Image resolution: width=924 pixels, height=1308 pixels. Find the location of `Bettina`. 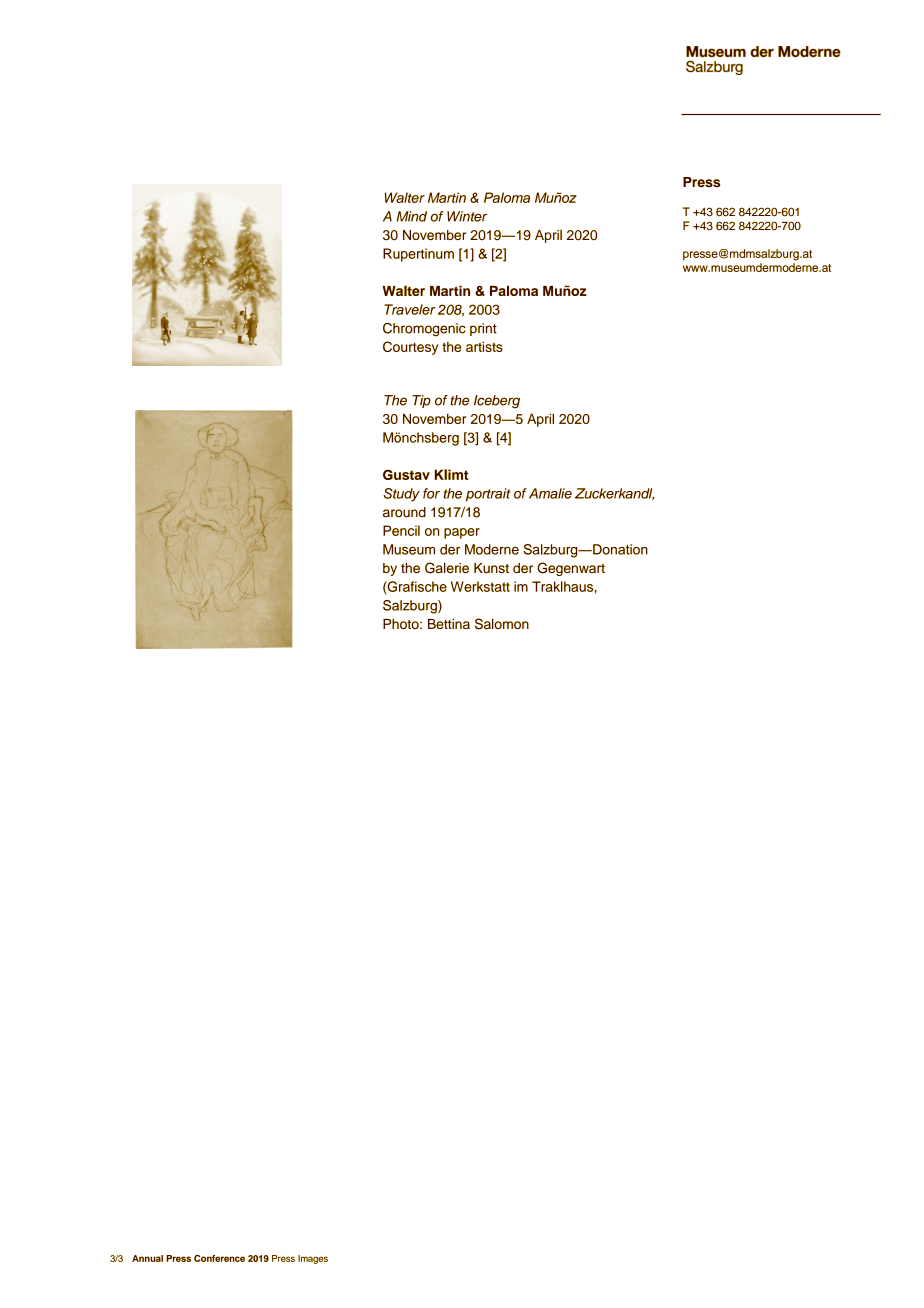

Bettina is located at coordinates (449, 624).
